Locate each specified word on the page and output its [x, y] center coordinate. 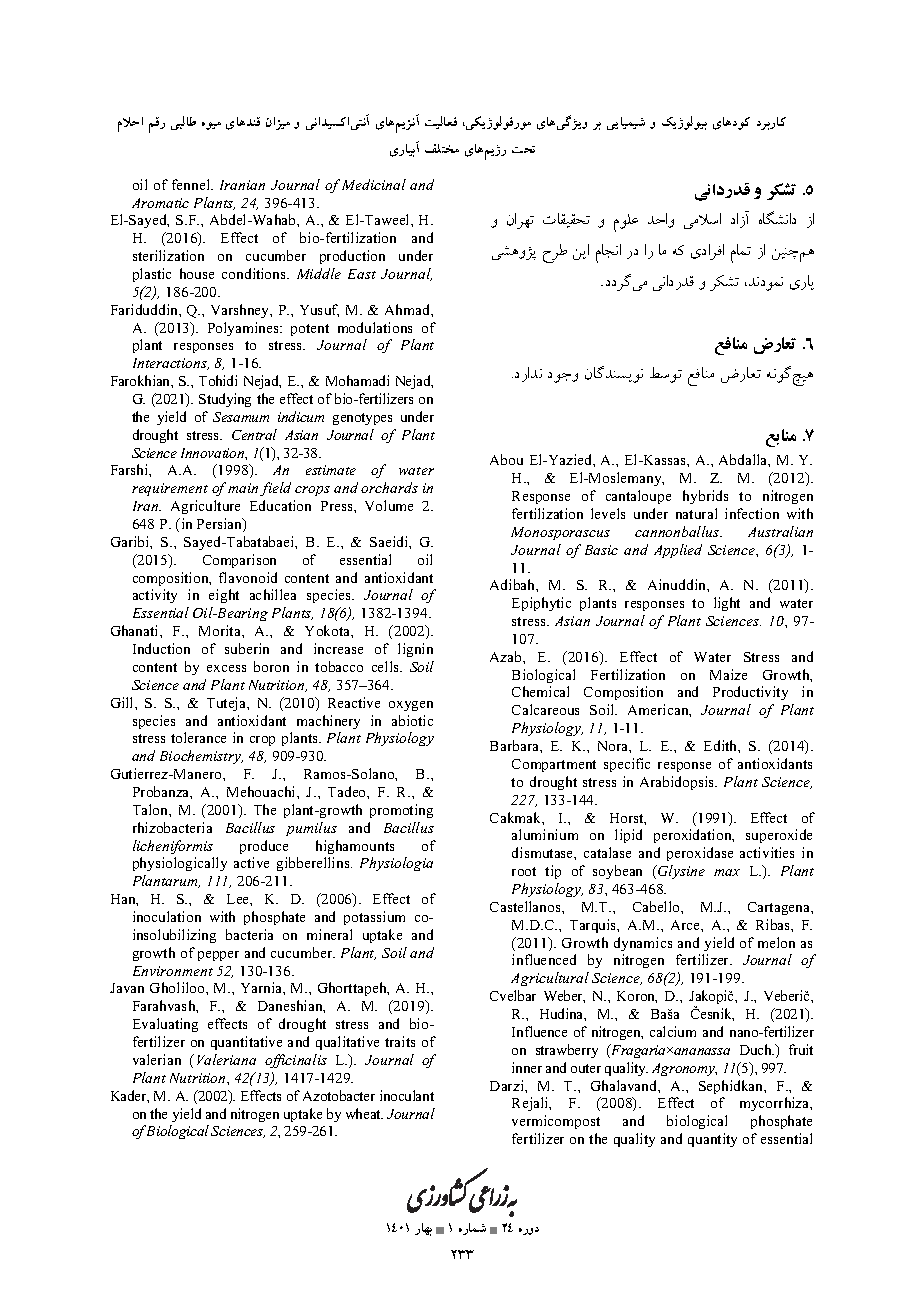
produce [264, 847]
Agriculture [205, 507]
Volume [389, 505]
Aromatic [160, 203]
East [362, 274]
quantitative [246, 1043]
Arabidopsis [678, 783]
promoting [401, 811]
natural [696, 513]
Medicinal [374, 184]
